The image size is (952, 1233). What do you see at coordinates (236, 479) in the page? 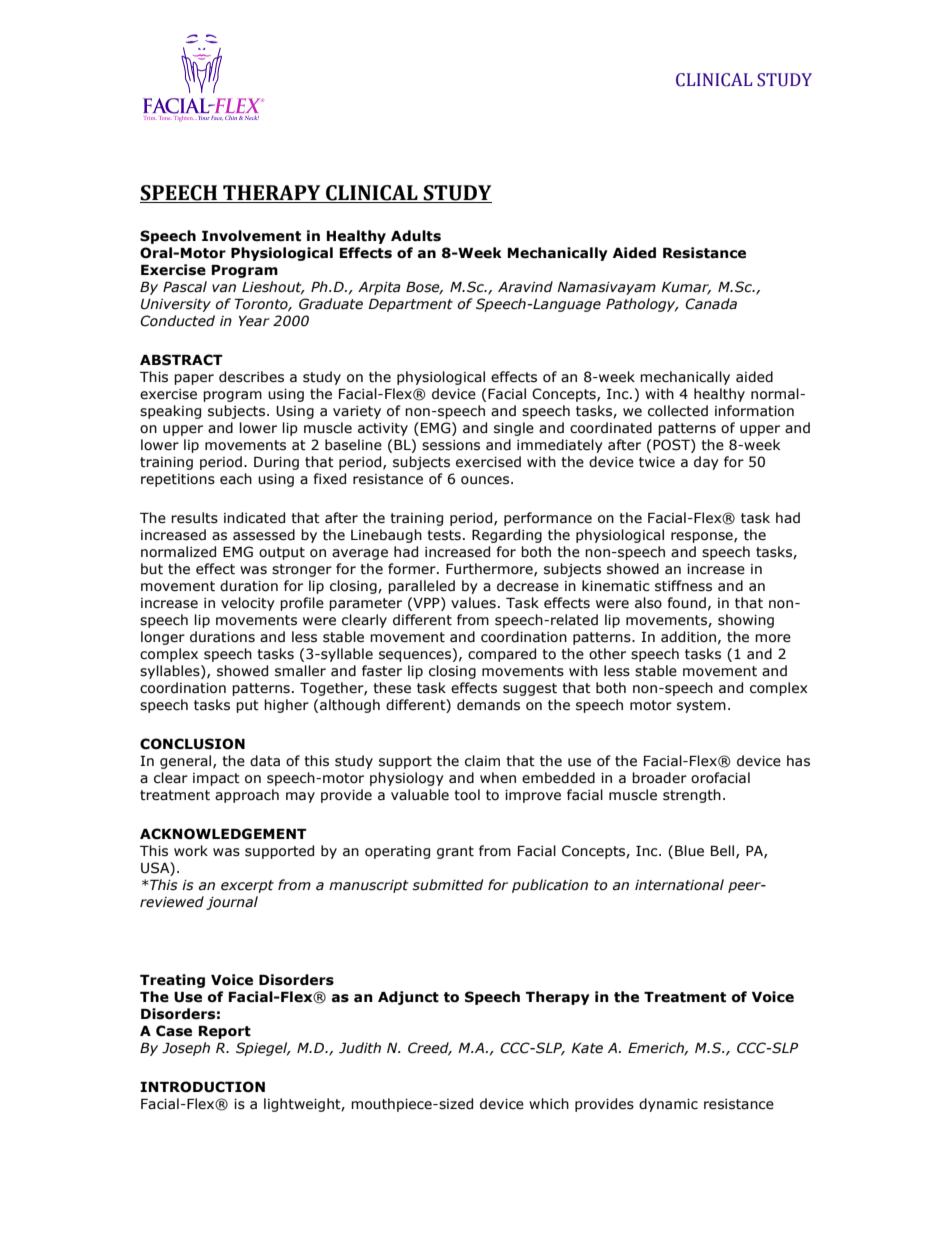
I see `each` at bounding box center [236, 479].
